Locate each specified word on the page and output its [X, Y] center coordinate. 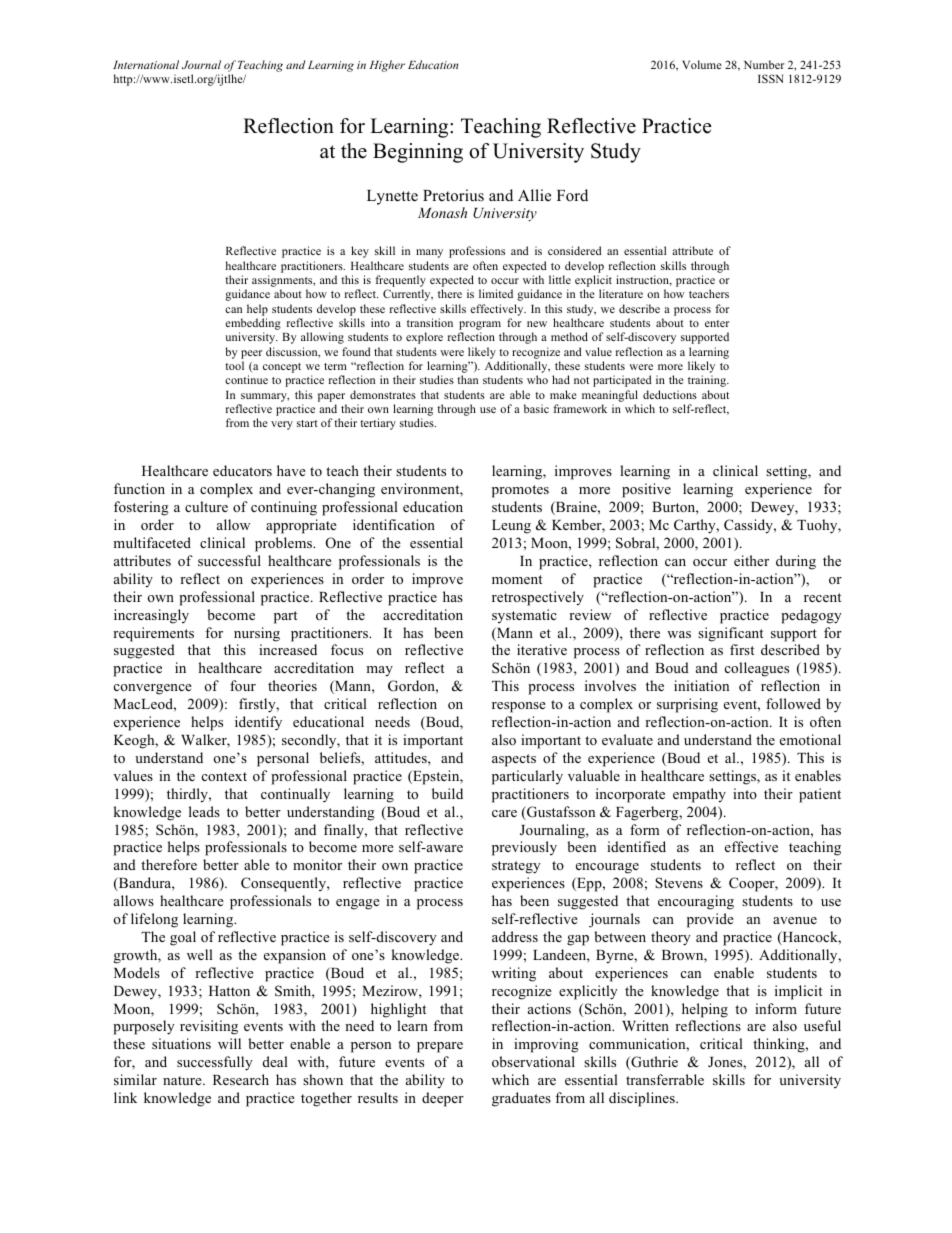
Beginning [418, 153]
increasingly [151, 616]
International [146, 64]
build [447, 793]
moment [517, 579]
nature [183, 1080]
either [751, 560]
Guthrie [653, 1063]
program [480, 325]
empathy [699, 795]
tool [234, 365]
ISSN [770, 78]
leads [204, 811]
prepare [440, 1047]
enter [717, 323]
